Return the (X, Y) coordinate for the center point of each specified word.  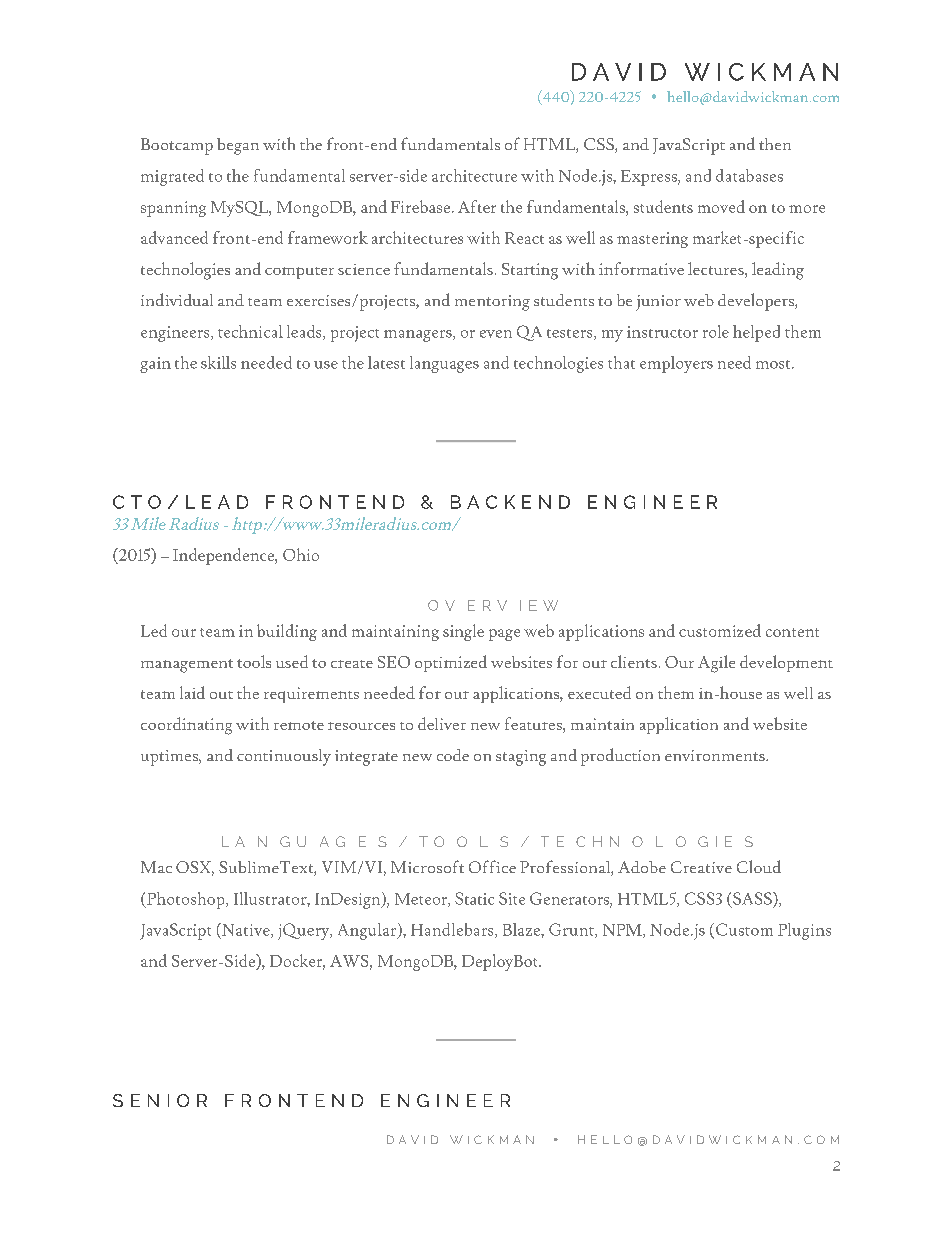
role (716, 331)
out (221, 695)
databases (749, 175)
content (792, 632)
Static (474, 898)
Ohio (301, 554)
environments (716, 755)
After (477, 206)
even (496, 334)
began (238, 146)
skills (218, 362)
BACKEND (510, 502)
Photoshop (186, 900)
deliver (442, 723)
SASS (753, 898)
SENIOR (160, 1100)
